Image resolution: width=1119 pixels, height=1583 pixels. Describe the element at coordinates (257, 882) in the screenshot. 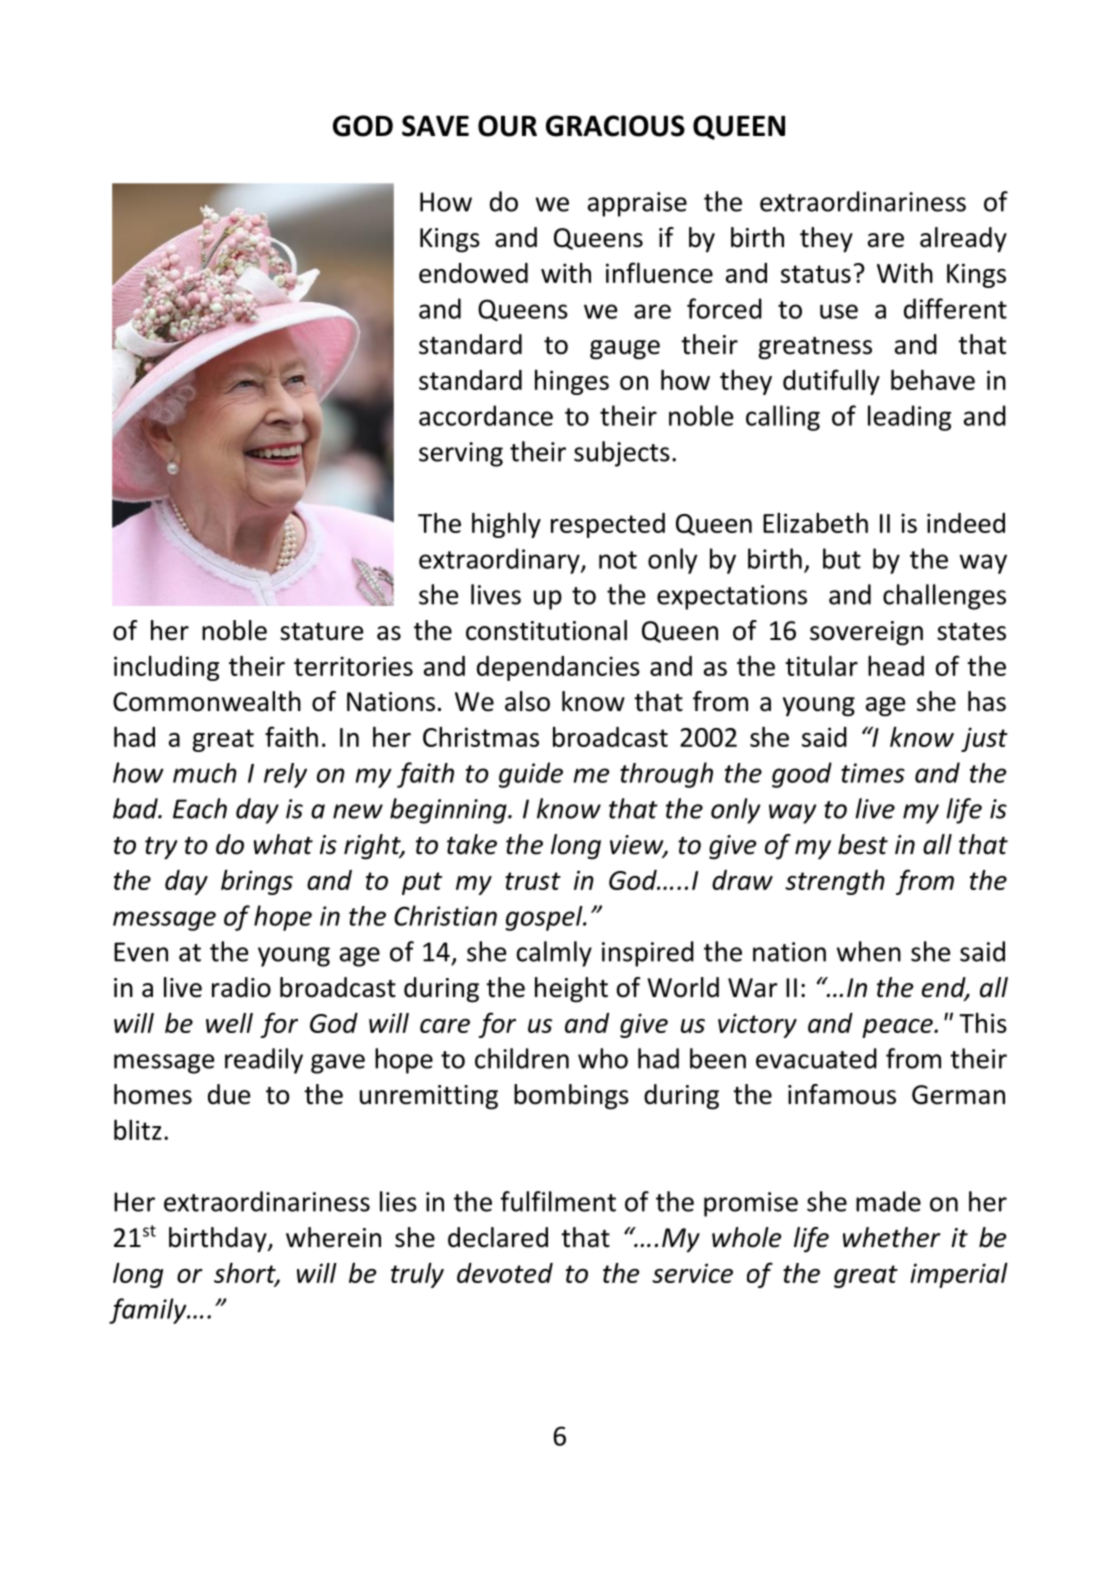

I see `brings` at that location.
